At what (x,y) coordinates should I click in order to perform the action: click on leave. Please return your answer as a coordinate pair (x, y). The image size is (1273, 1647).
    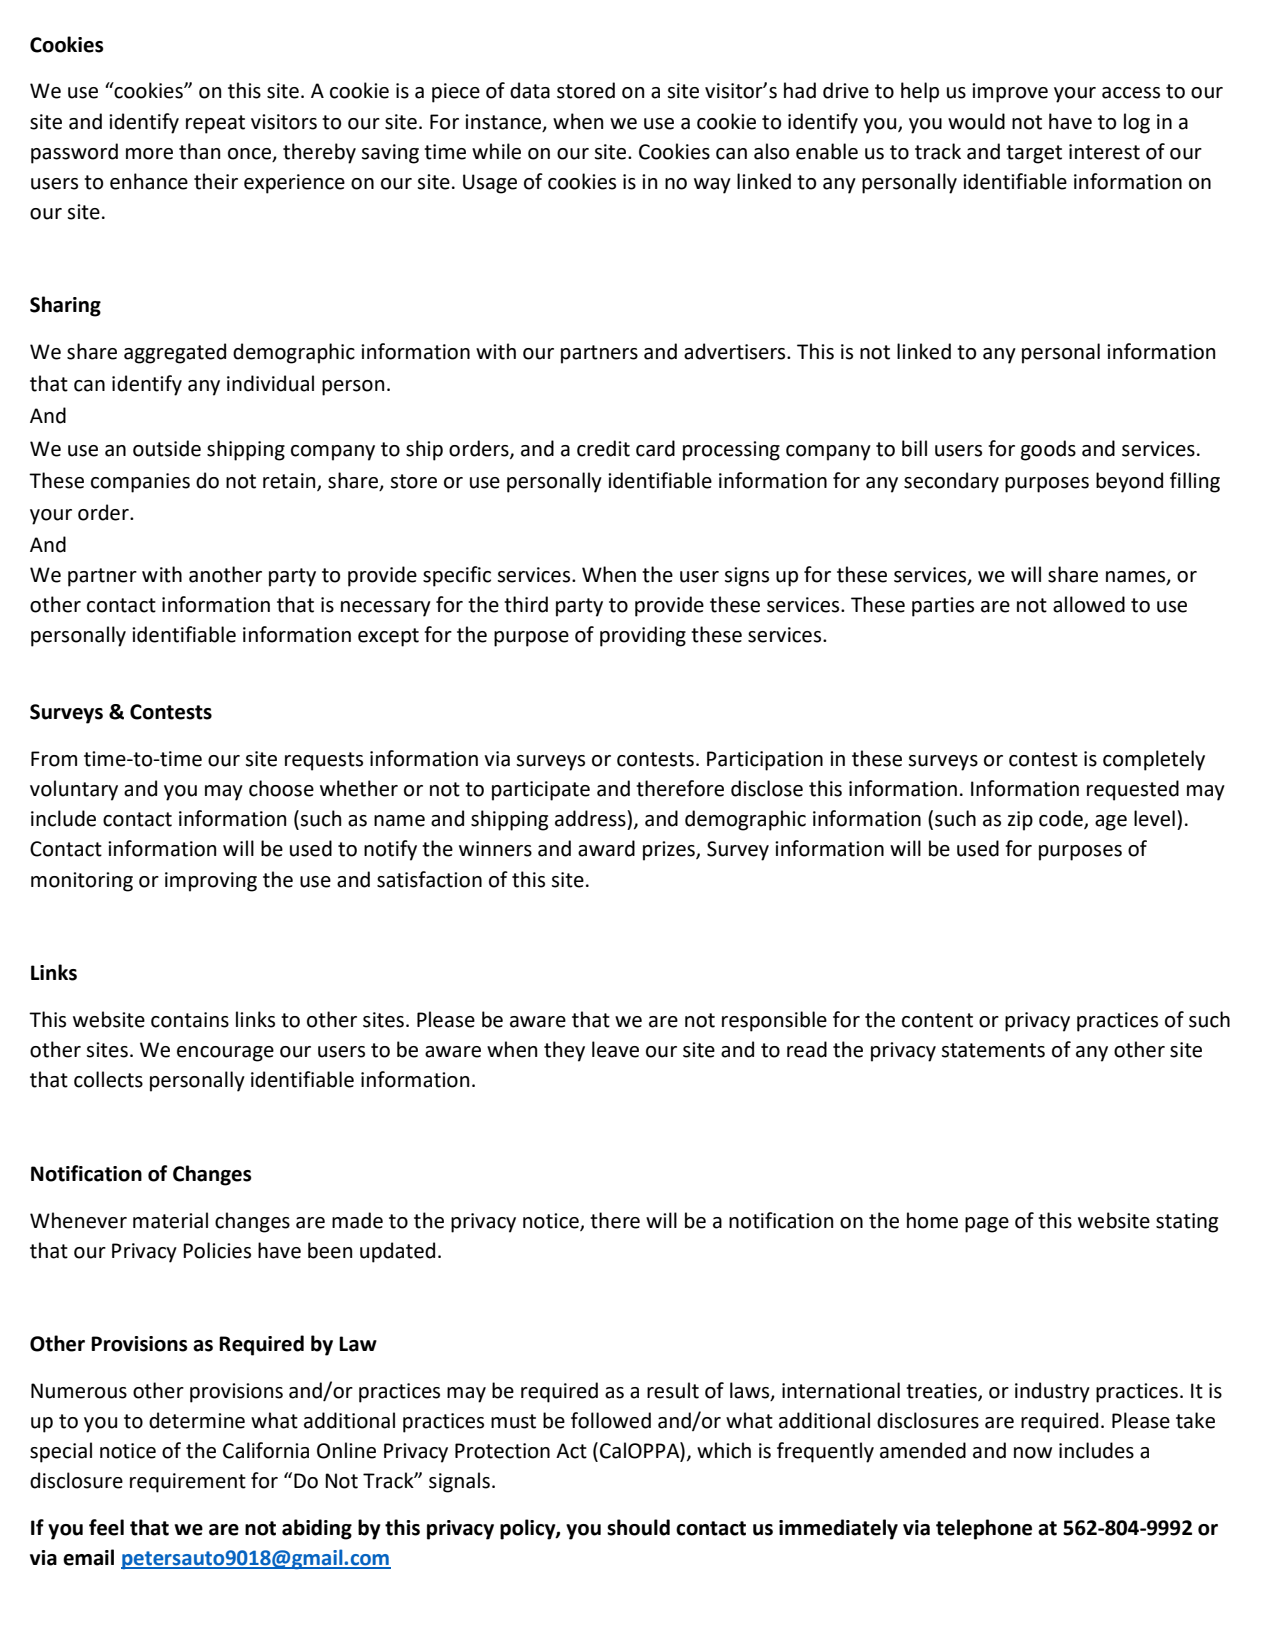
    Looking at the image, I should click on (615, 1049).
